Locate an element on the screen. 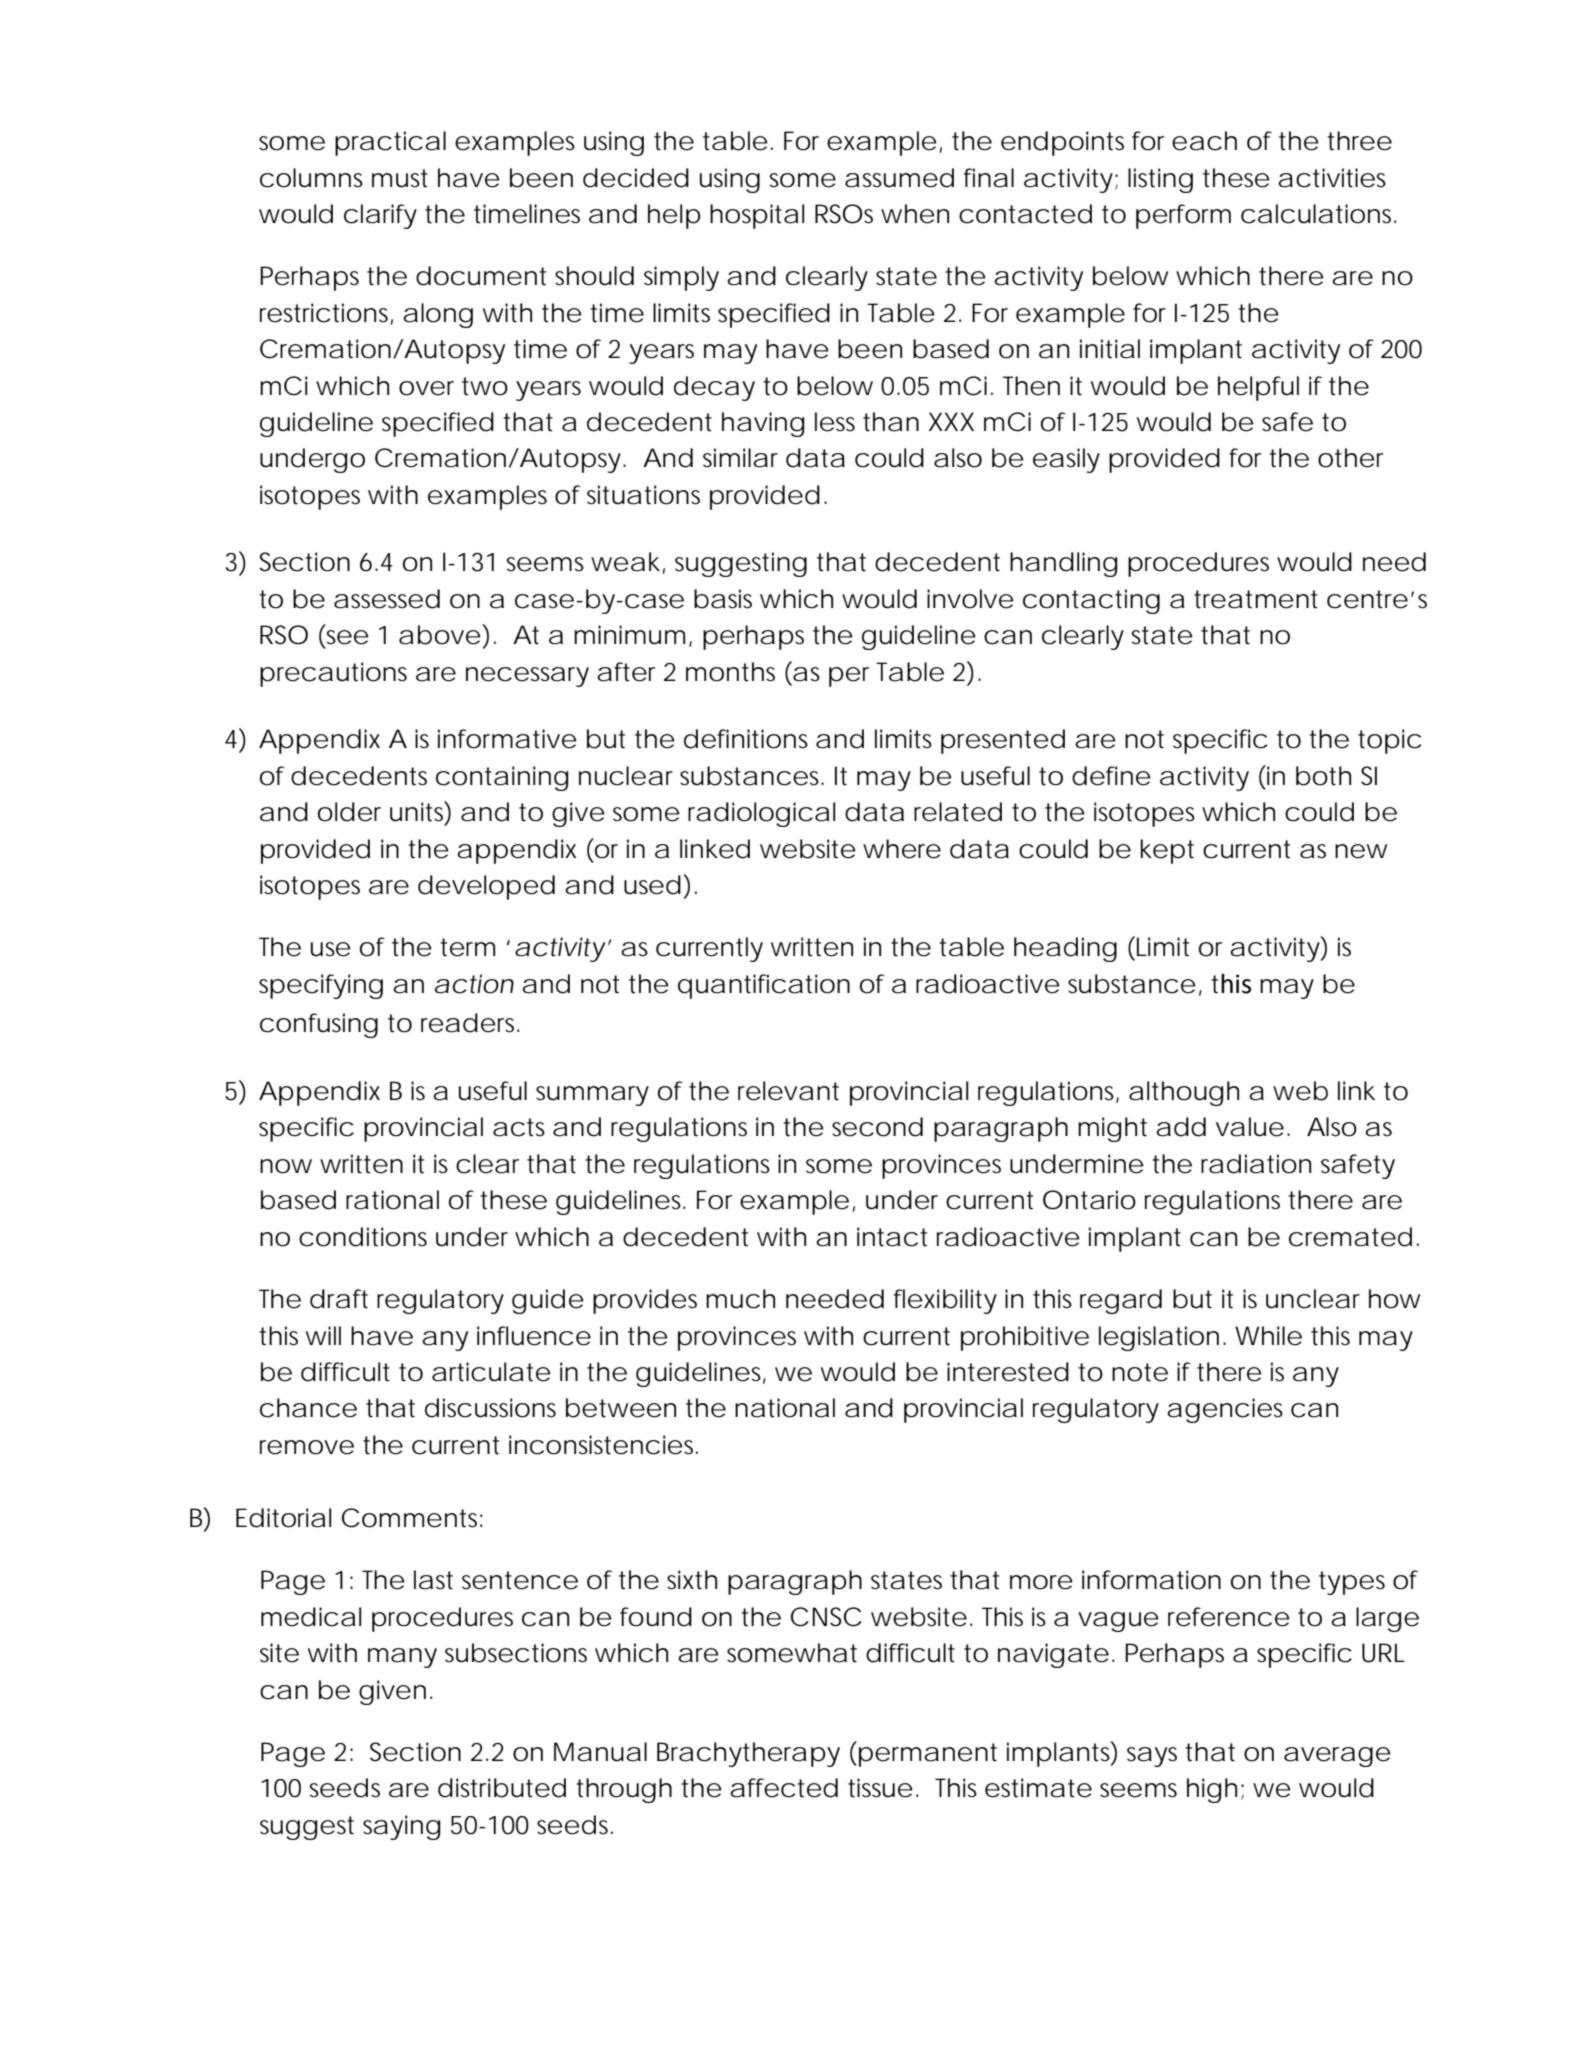  action is located at coordinates (474, 984).
